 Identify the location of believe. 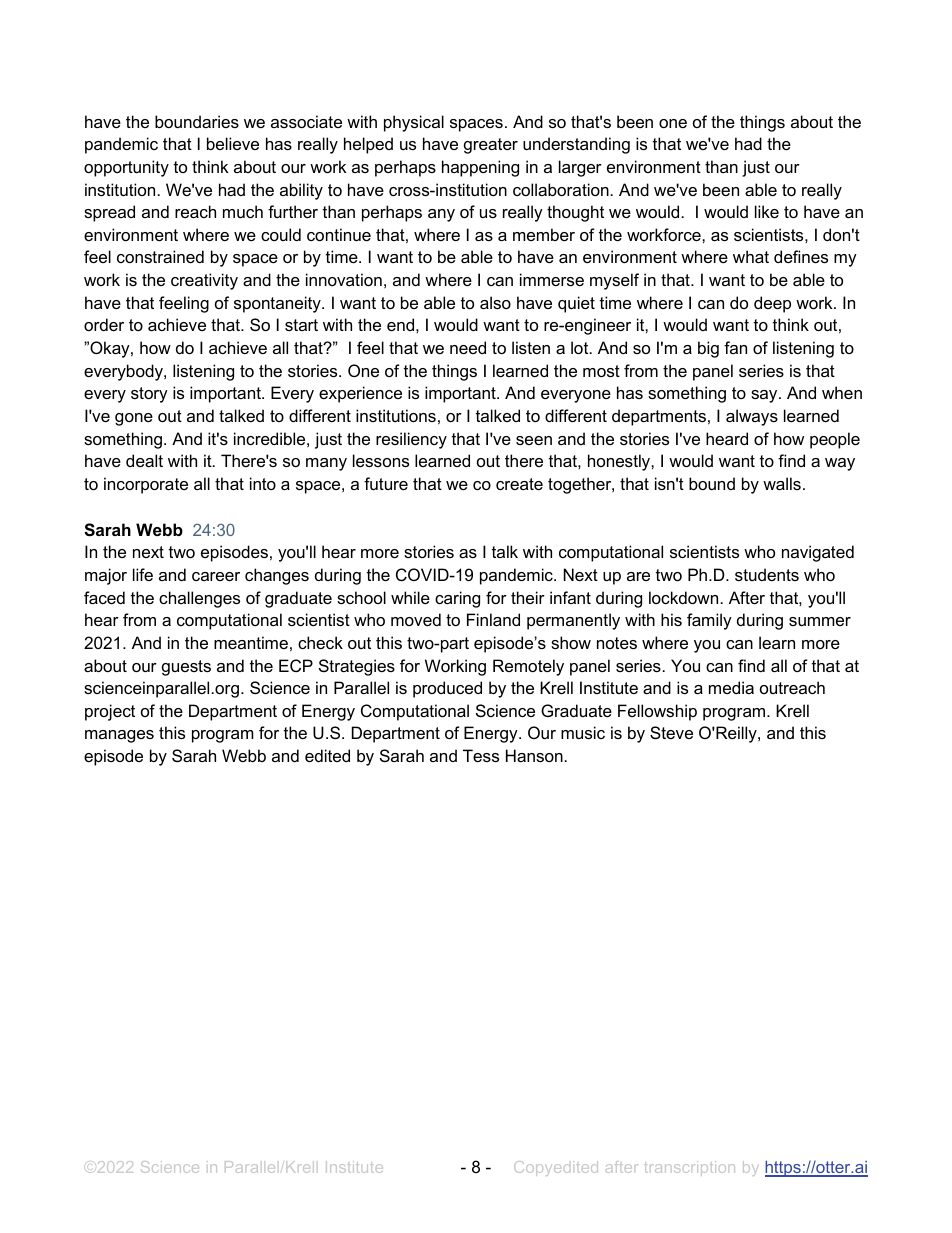
(233, 143).
